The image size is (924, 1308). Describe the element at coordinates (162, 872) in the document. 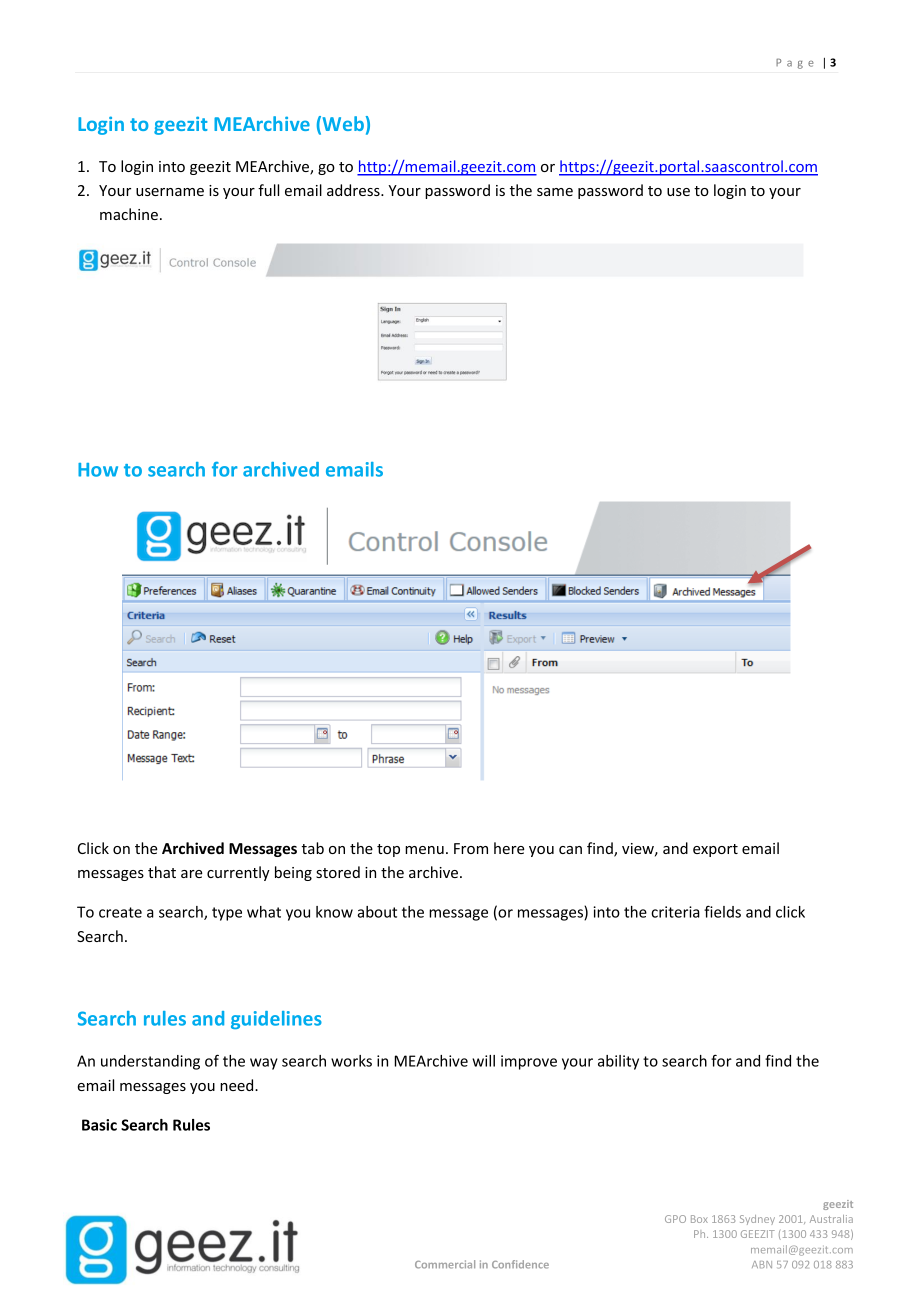

I see `that` at that location.
